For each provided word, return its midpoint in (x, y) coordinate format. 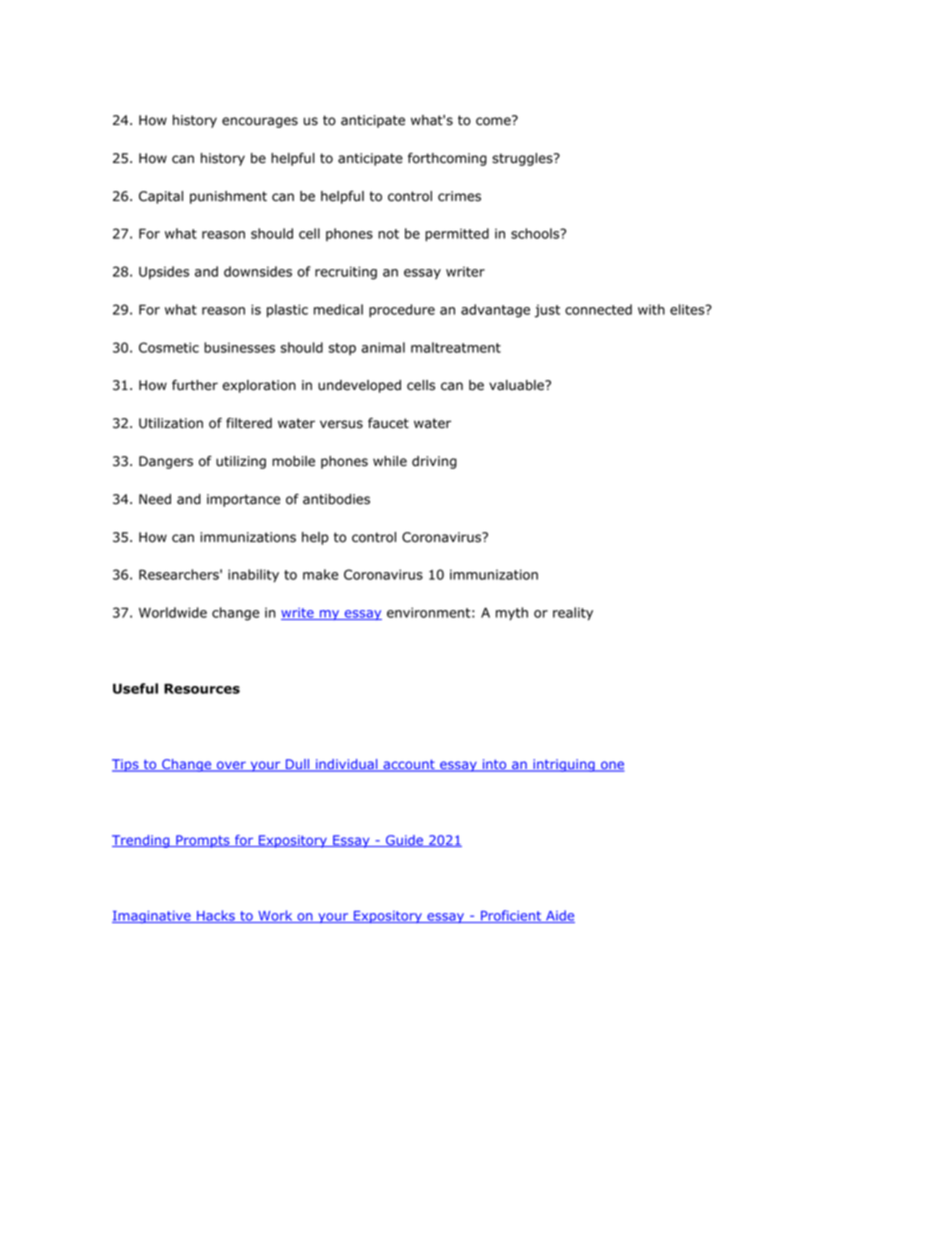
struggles (523, 159)
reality (573, 614)
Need (155, 499)
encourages (260, 122)
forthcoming (447, 159)
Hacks (216, 916)
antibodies (336, 499)
